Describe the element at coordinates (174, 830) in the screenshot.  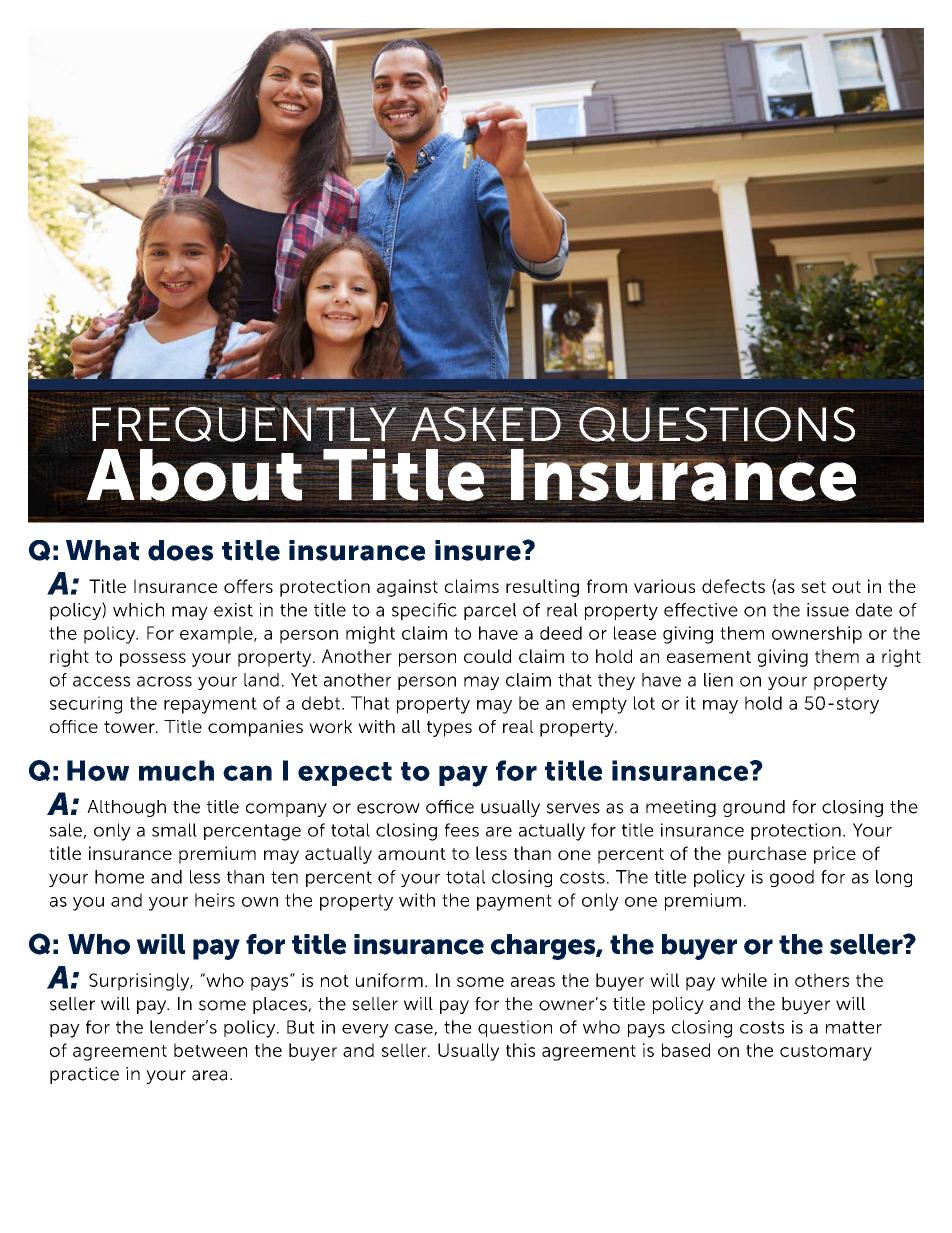
I see `small` at that location.
